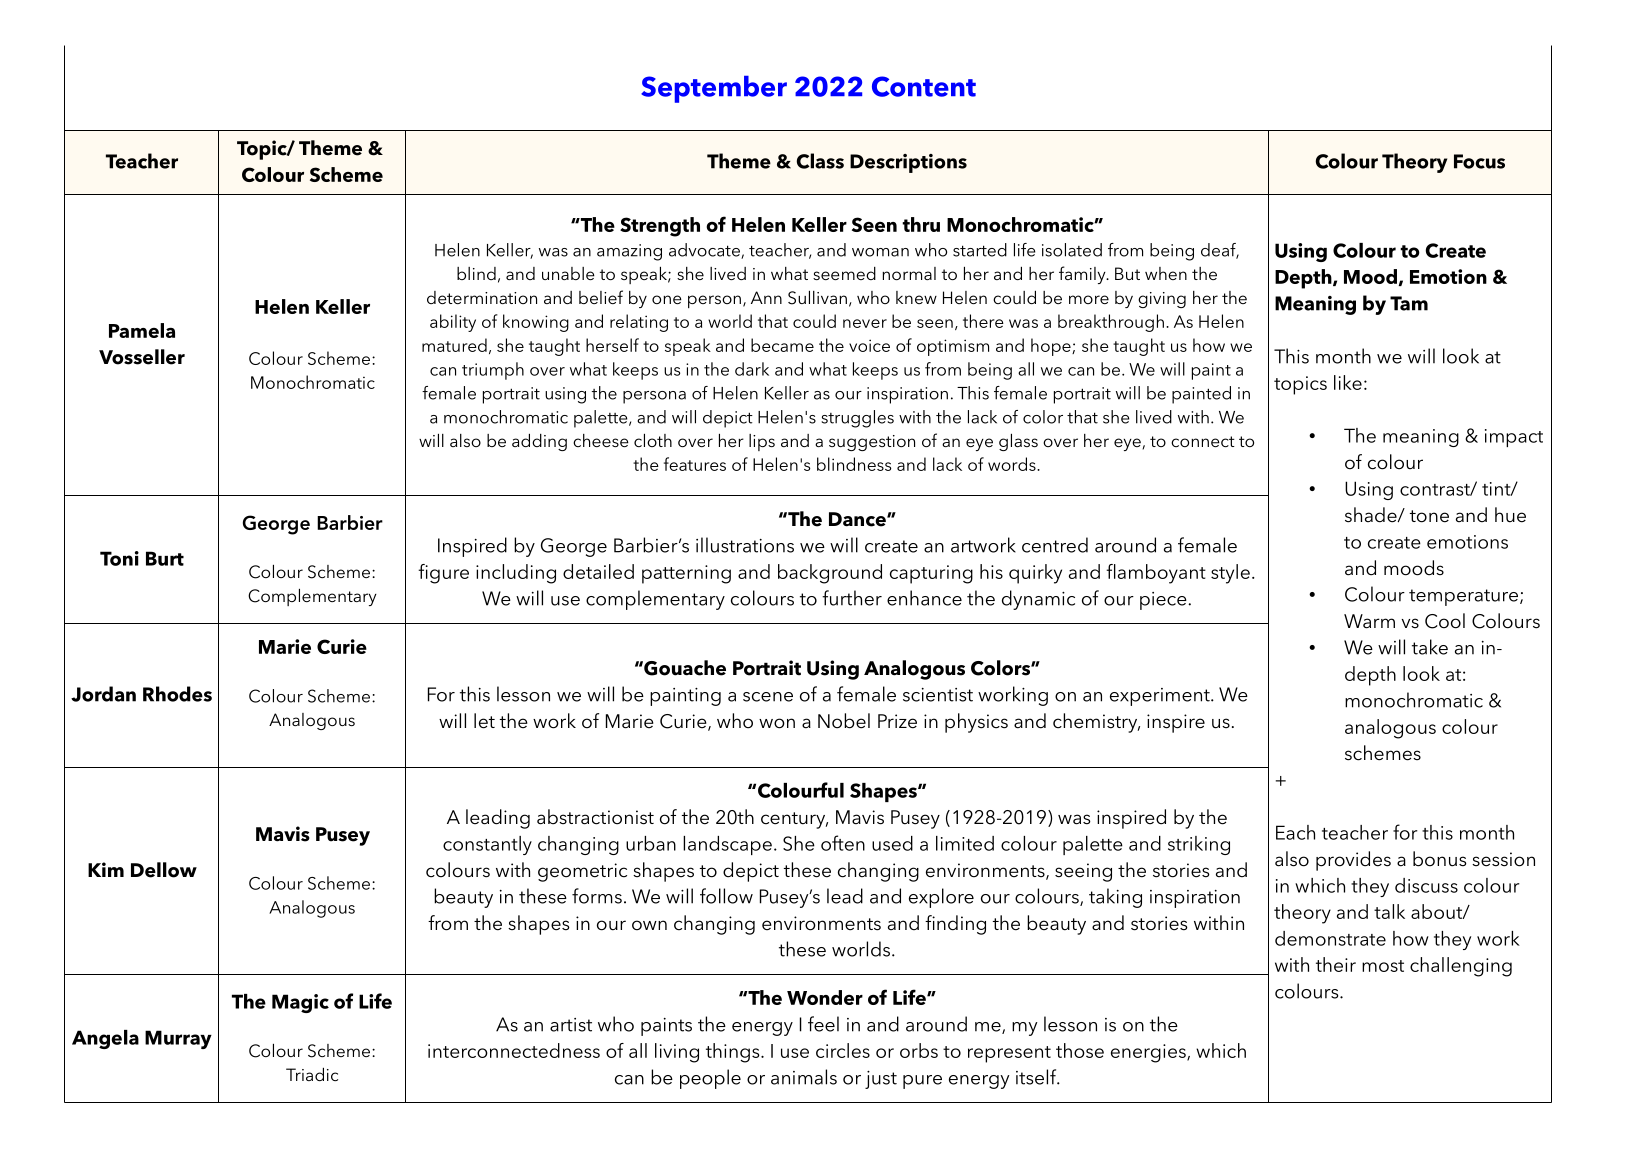  Describe the element at coordinates (1479, 161) in the screenshot. I see `Focus` at that location.
